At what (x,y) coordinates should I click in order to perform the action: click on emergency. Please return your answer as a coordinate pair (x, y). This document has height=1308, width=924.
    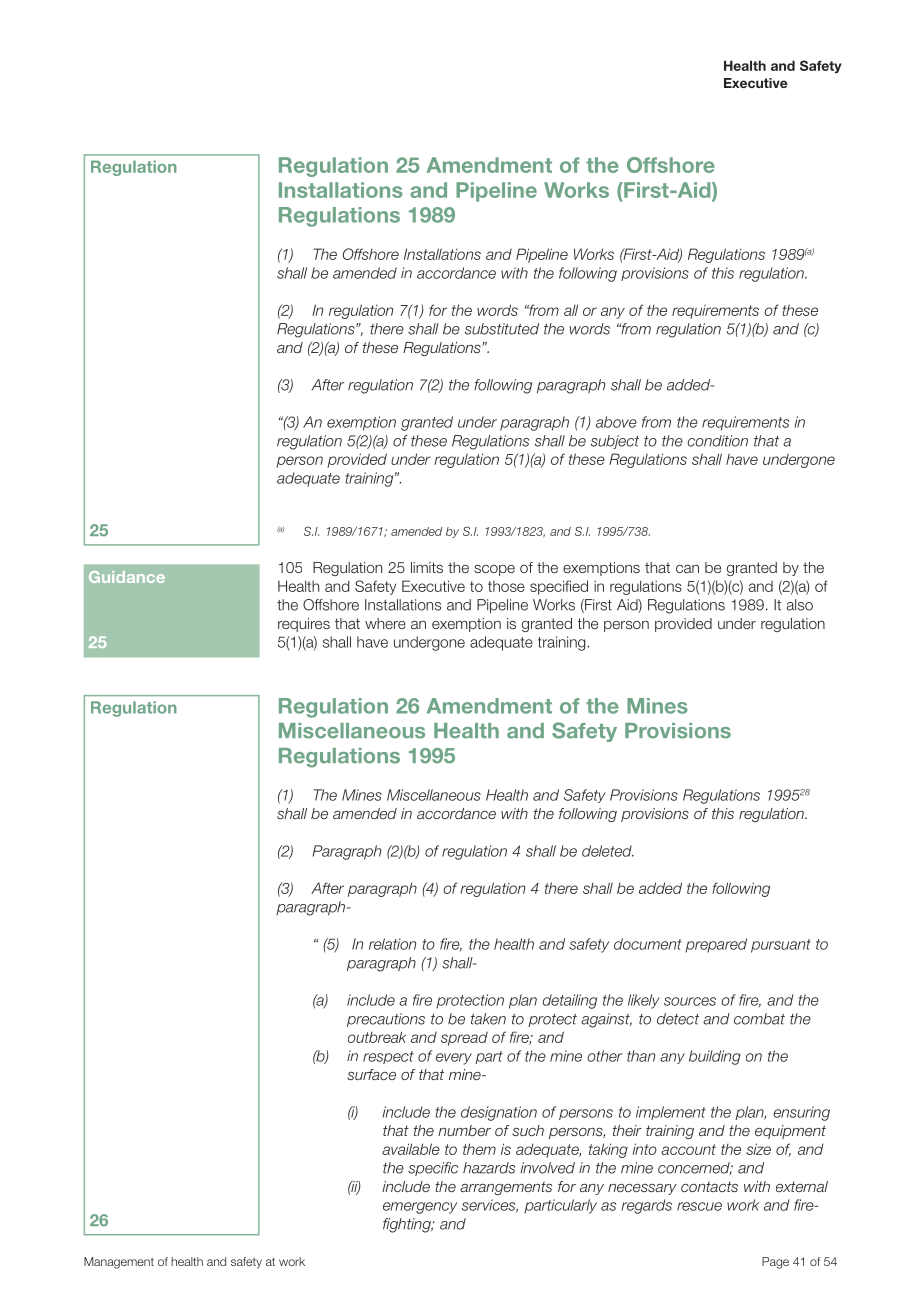
    Looking at the image, I should click on (420, 1208).
